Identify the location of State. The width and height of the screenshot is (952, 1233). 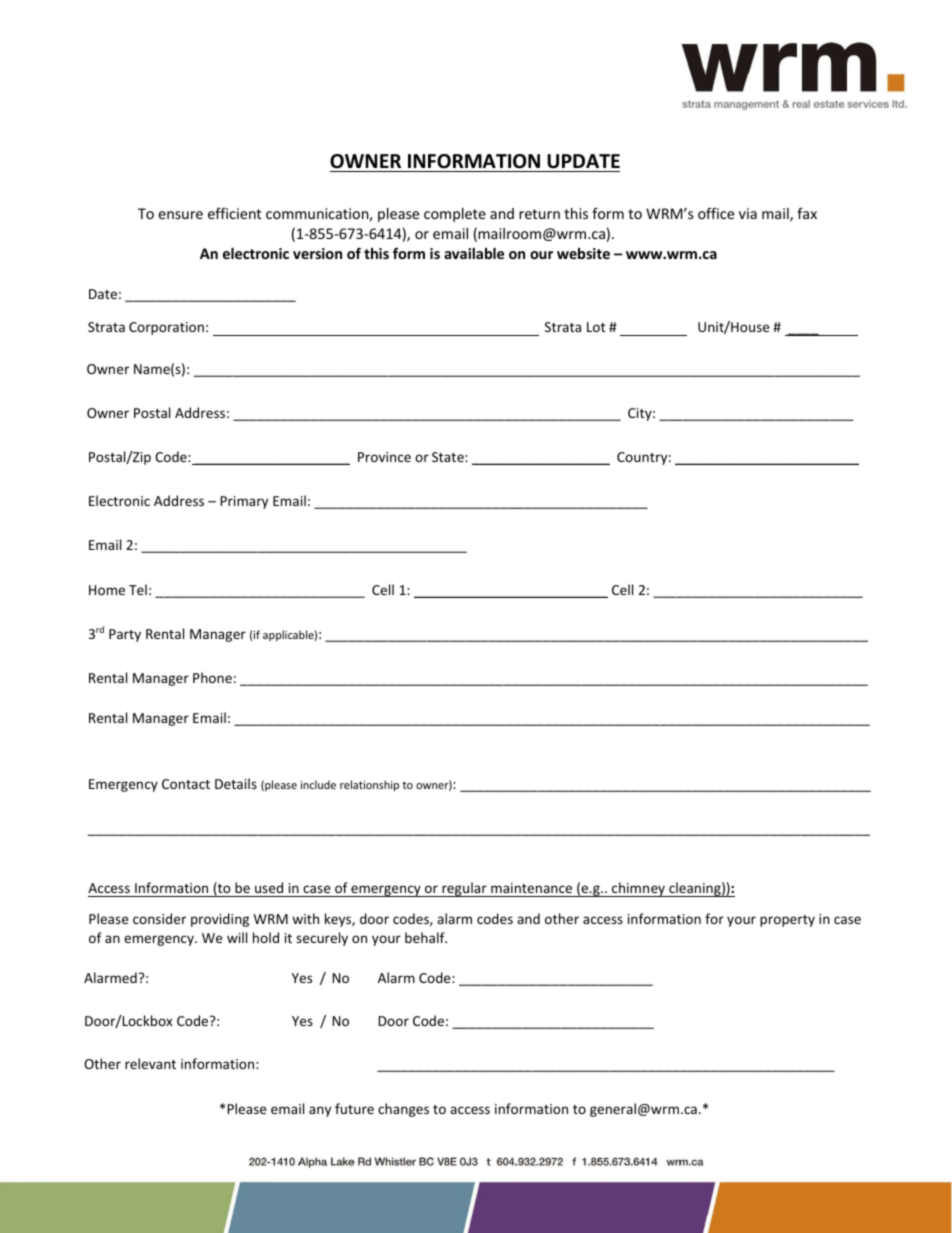
(449, 457).
